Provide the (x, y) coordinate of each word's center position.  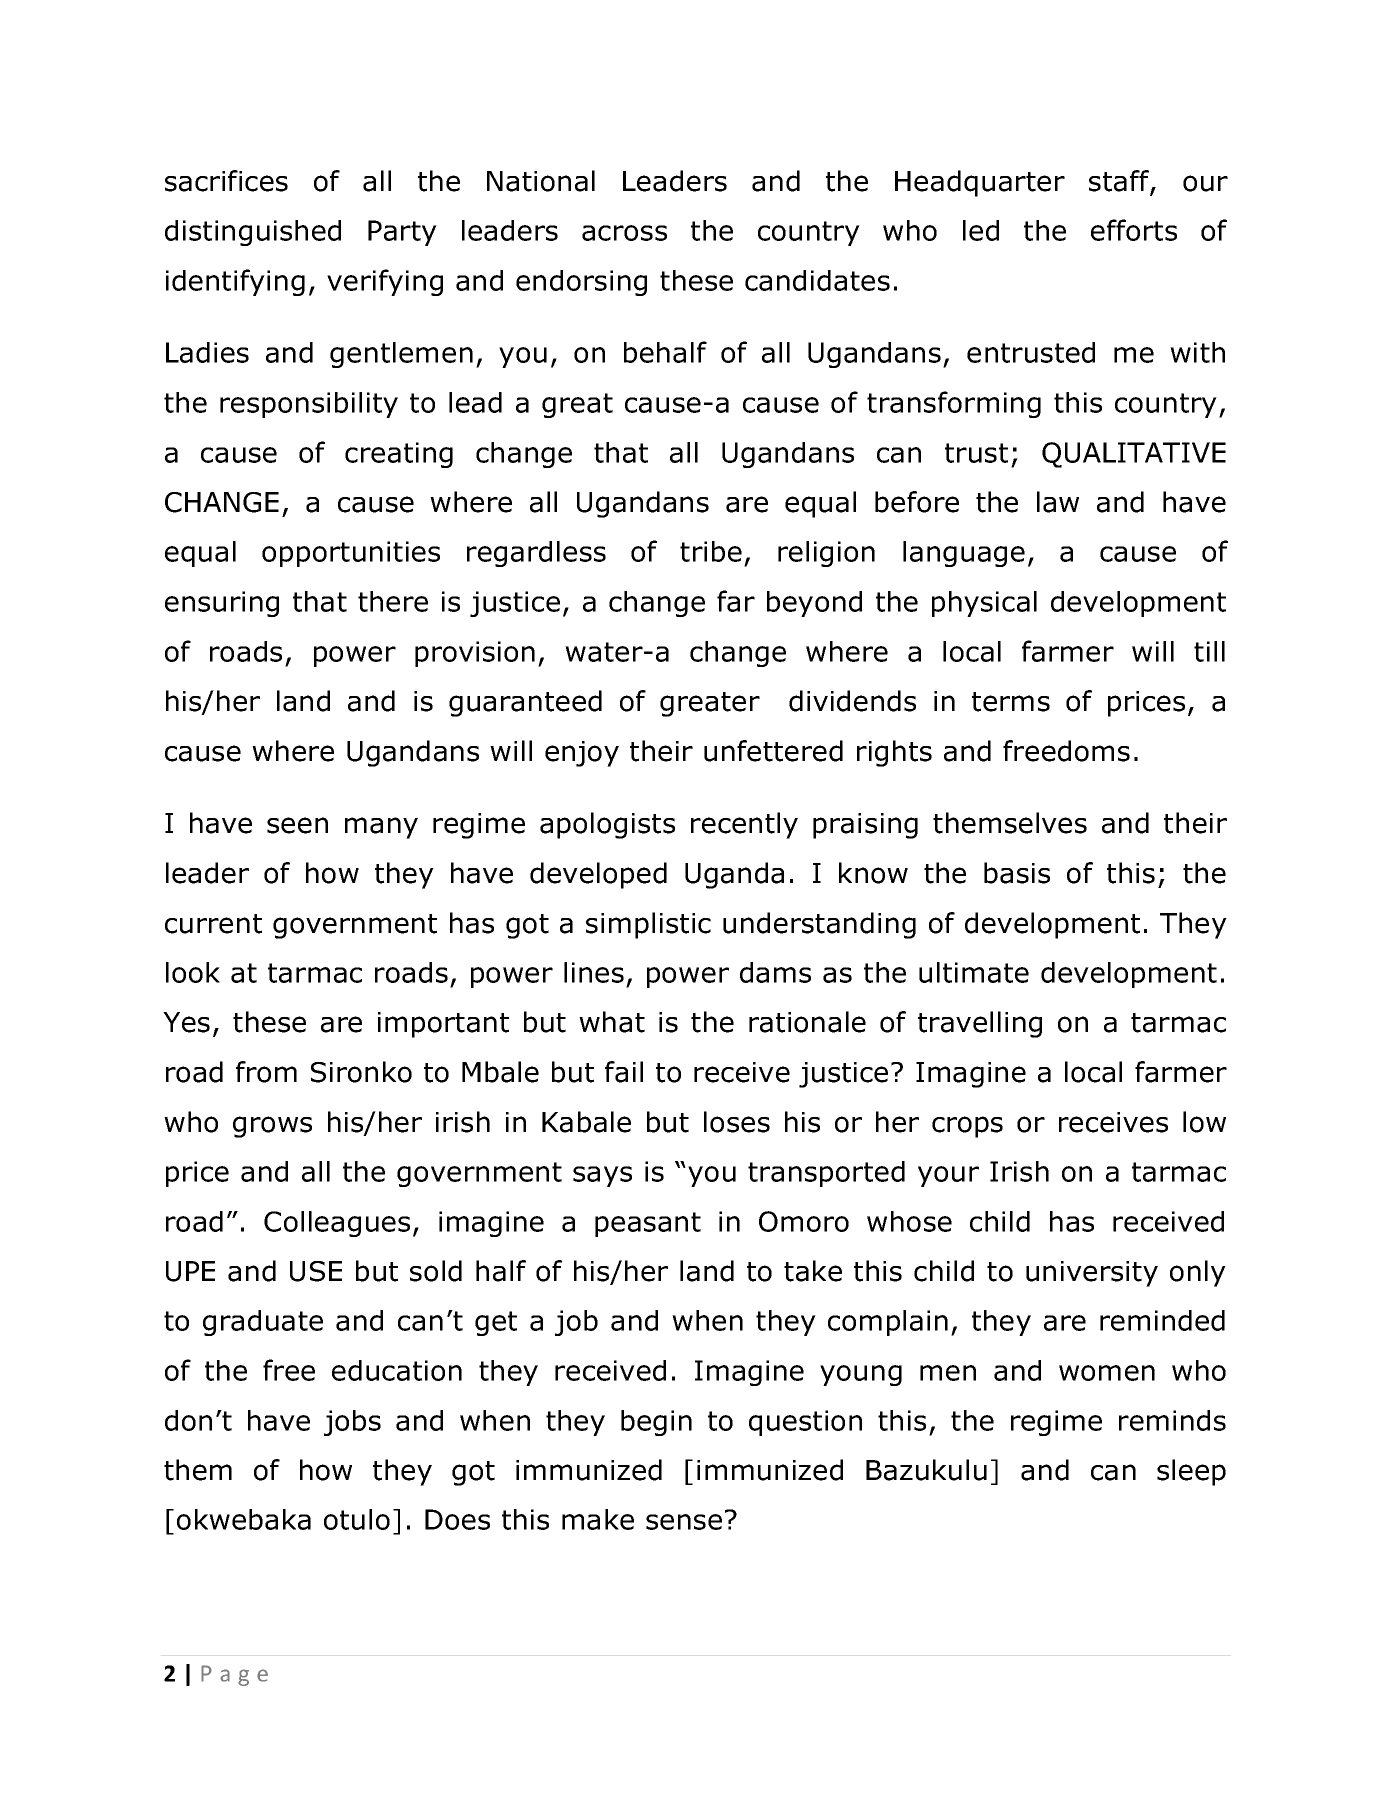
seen (297, 825)
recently (744, 825)
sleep (1191, 1472)
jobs (352, 1423)
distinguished (253, 233)
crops (967, 1127)
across (624, 233)
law (1058, 502)
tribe (711, 551)
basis (1017, 873)
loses (737, 1122)
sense (684, 1522)
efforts (1134, 230)
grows (272, 1127)
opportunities (351, 554)
